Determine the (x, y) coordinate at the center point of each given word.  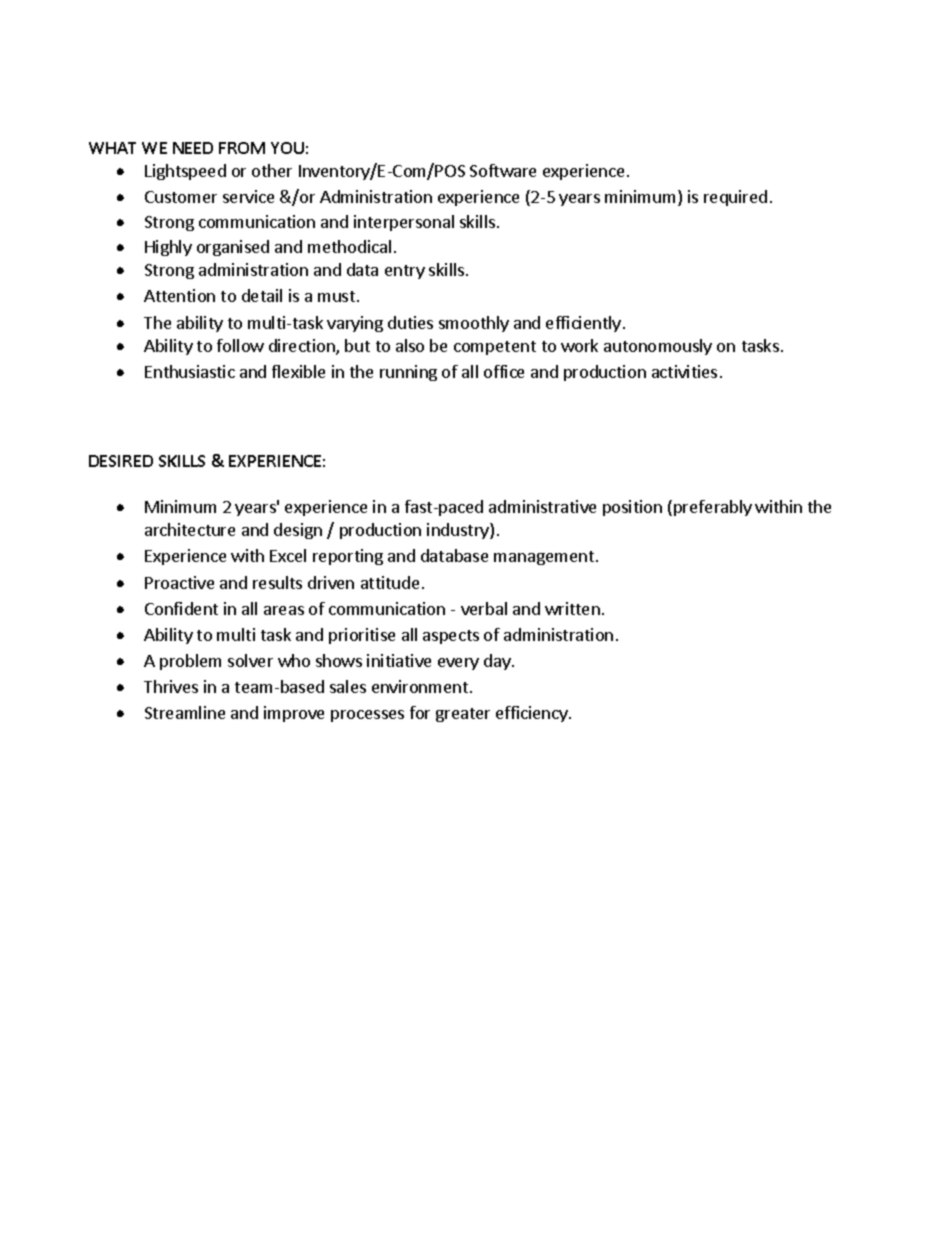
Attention (179, 295)
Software (503, 170)
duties (410, 322)
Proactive (179, 582)
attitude (390, 582)
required (735, 198)
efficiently (583, 324)
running (408, 373)
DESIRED (121, 461)
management (545, 558)
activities (684, 371)
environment (421, 686)
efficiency (533, 714)
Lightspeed (185, 172)
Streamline (185, 712)
